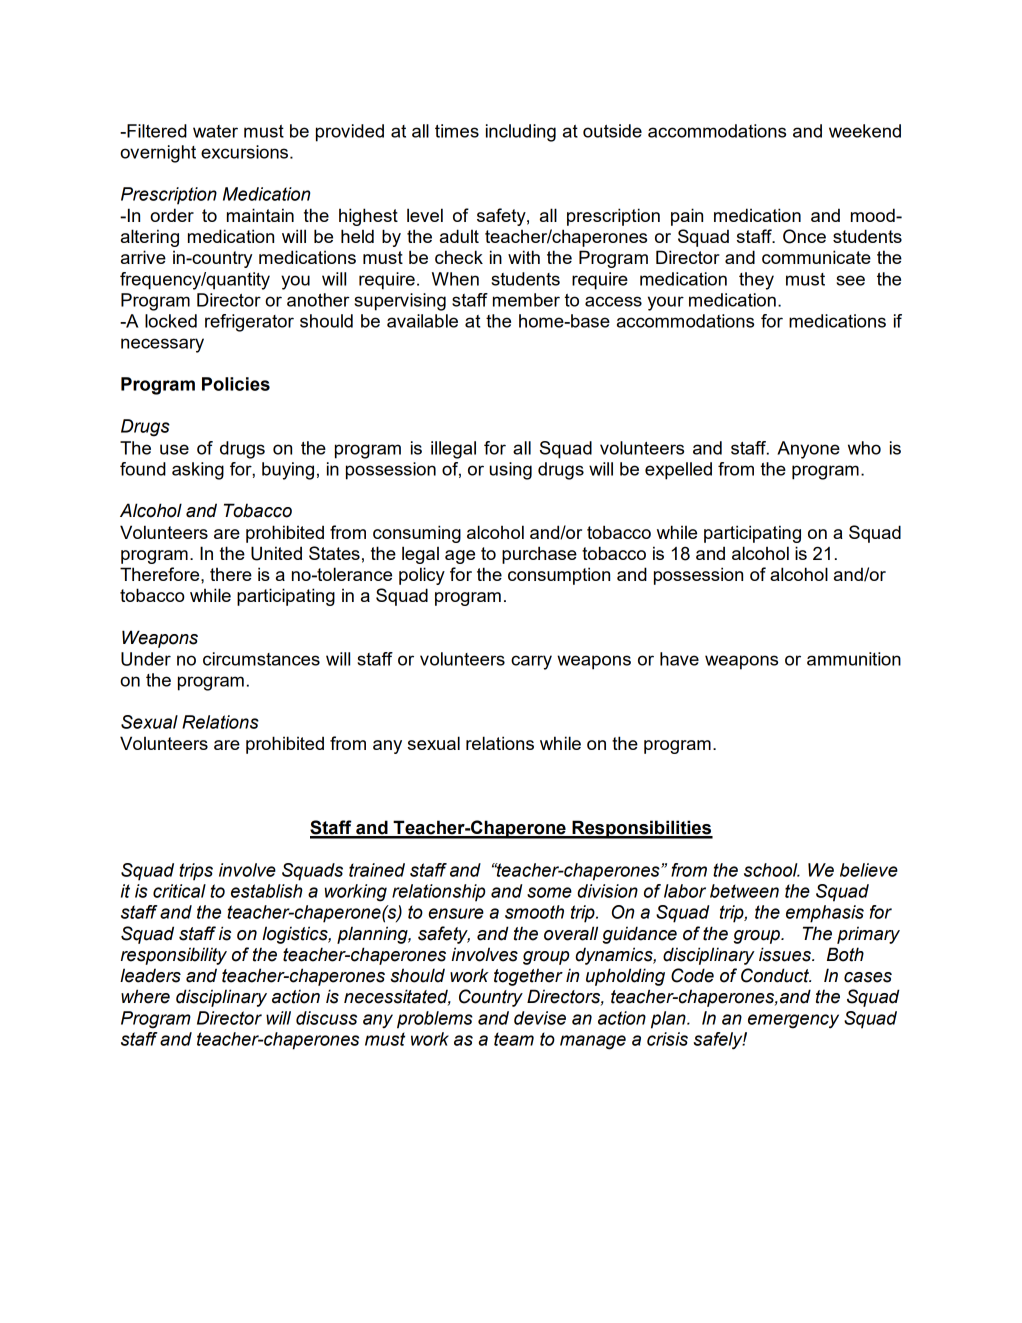 This screenshot has width=1022, height=1323. I want to click on including, so click(521, 133).
